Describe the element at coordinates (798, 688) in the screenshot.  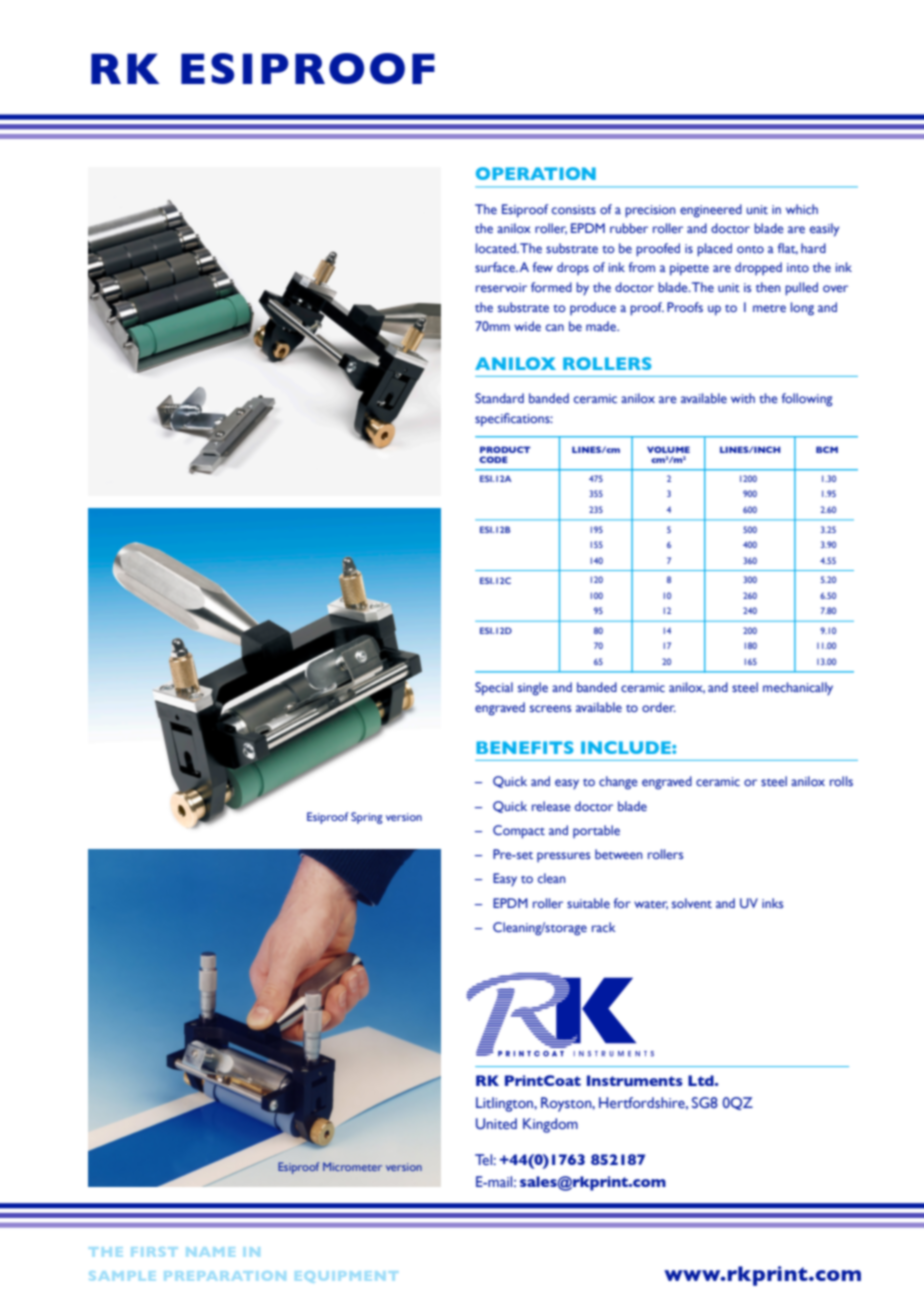
I see `mechanically` at that location.
